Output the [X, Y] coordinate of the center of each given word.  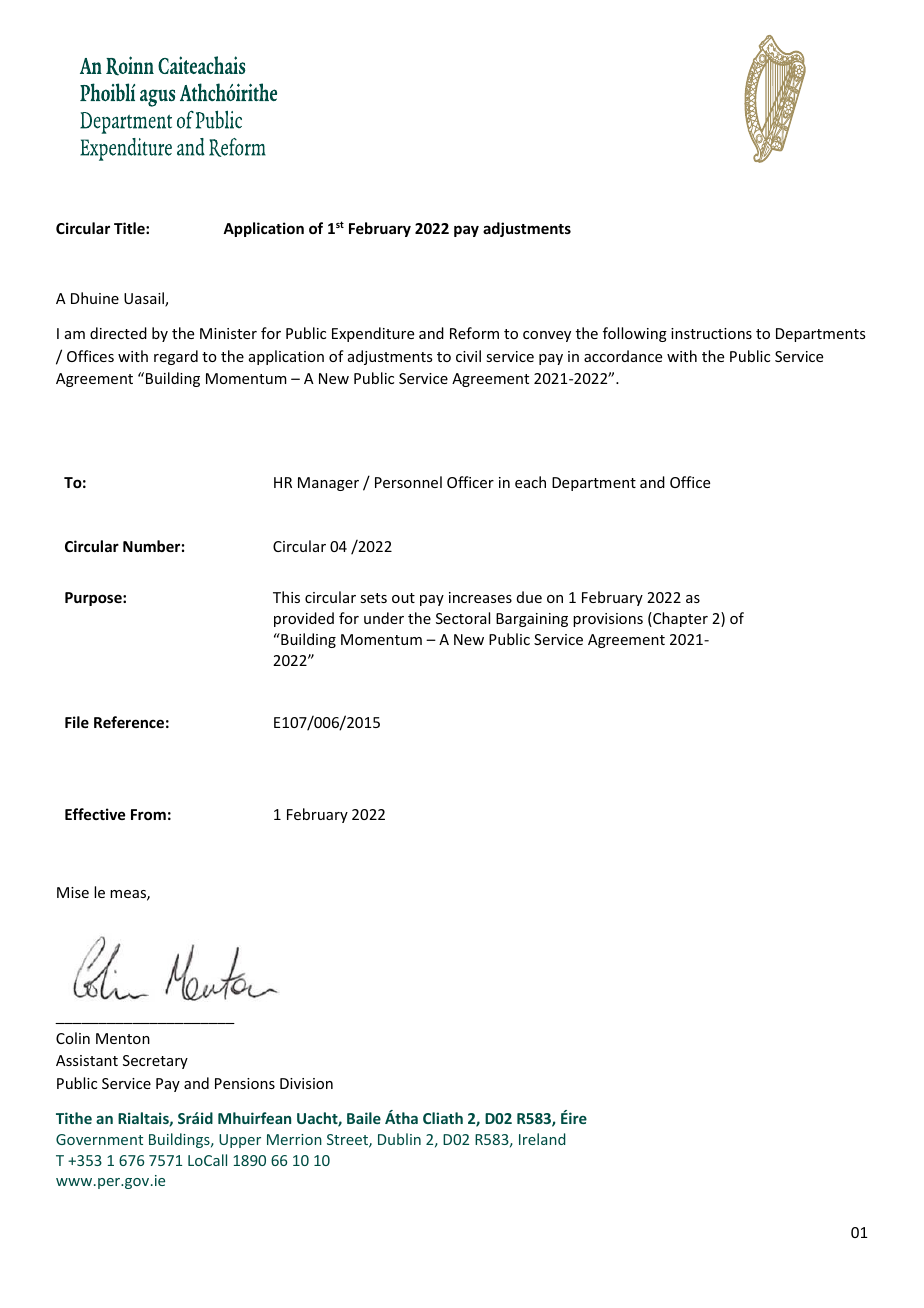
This [286, 597]
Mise [73, 892]
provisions [608, 620]
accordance [623, 356]
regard [176, 357]
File [77, 722]
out [403, 598]
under [384, 618]
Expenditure [373, 334]
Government [99, 1139]
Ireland [542, 1139]
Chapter [679, 619]
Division [306, 1083]
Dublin [399, 1139]
